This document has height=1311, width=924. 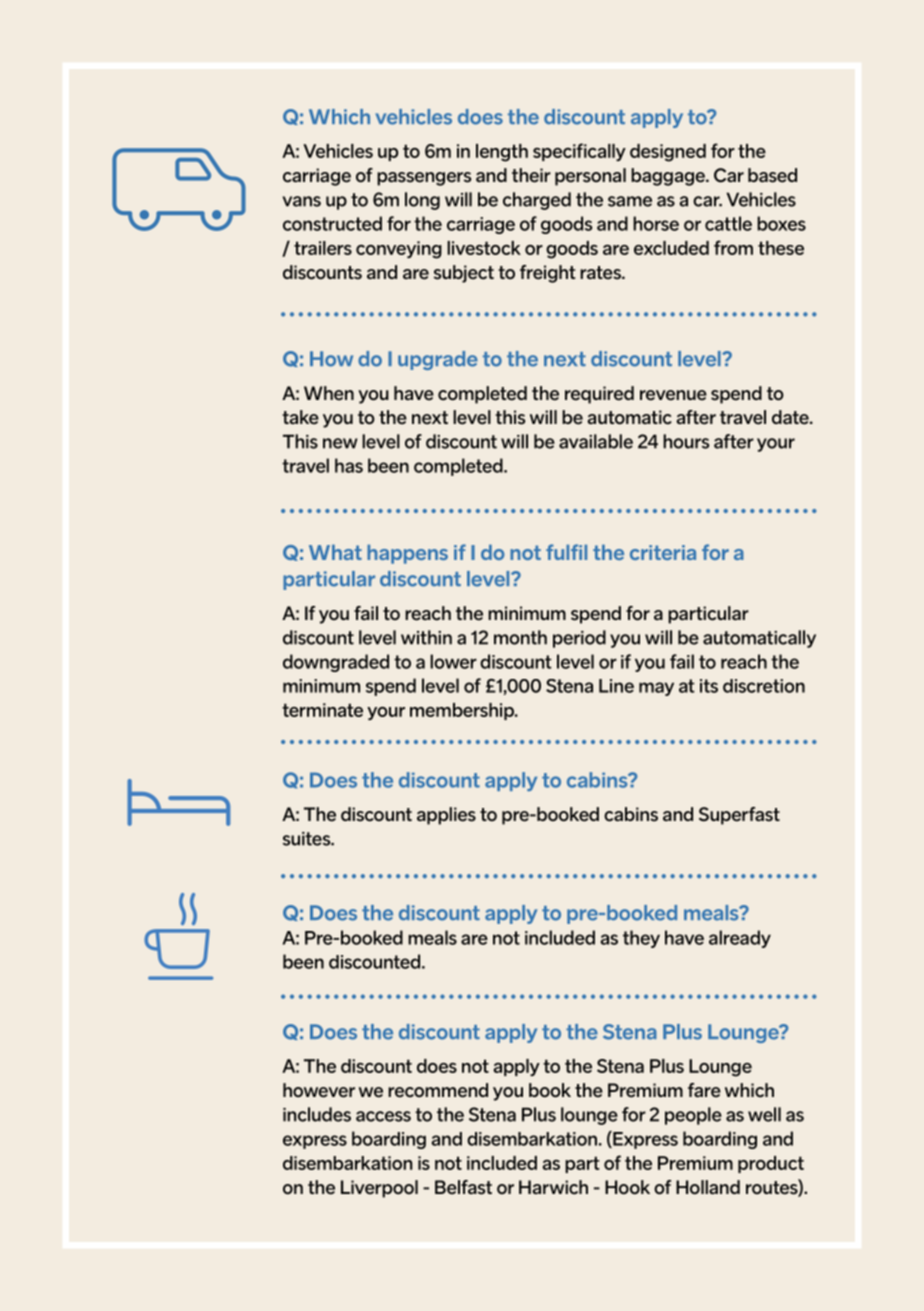 I want to click on hours, so click(x=686, y=441).
